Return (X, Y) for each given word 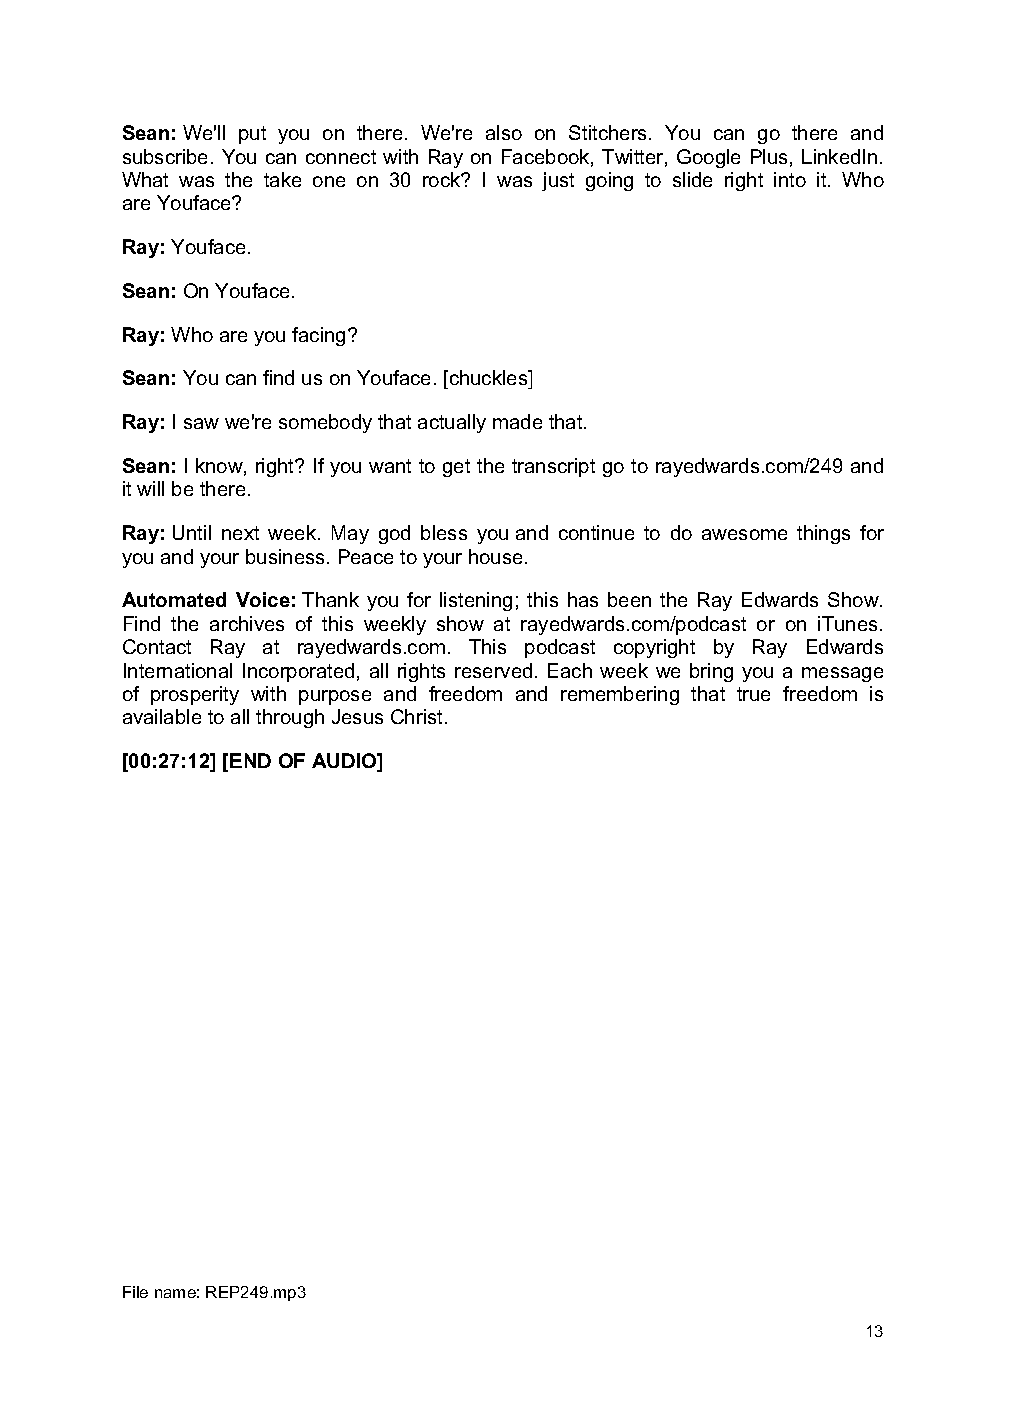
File (135, 1292)
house (495, 556)
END (250, 760)
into (790, 179)
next (240, 533)
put (252, 135)
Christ (418, 716)
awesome (744, 534)
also (504, 132)
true (753, 694)
